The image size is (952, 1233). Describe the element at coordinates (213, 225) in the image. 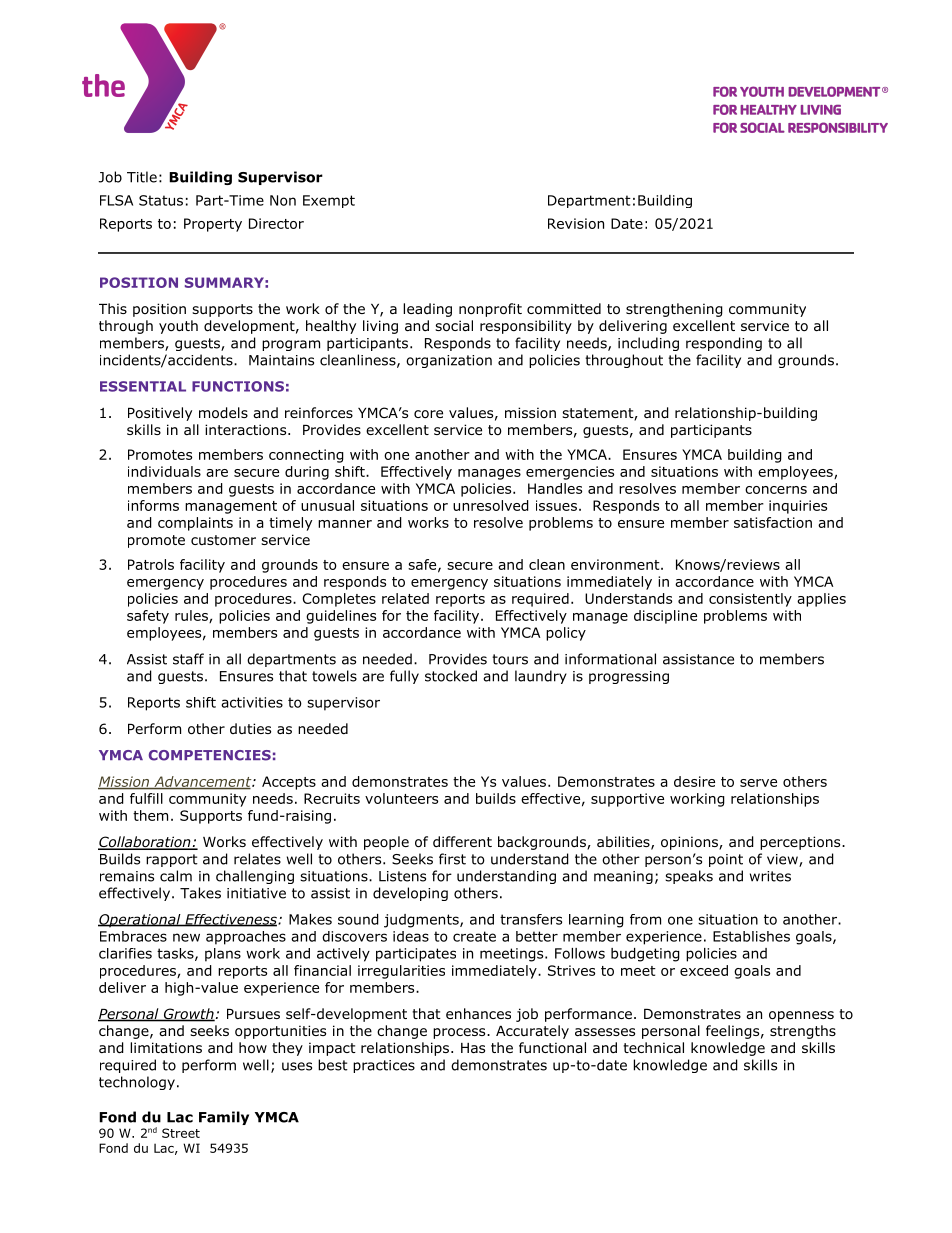

I see `Property` at that location.
